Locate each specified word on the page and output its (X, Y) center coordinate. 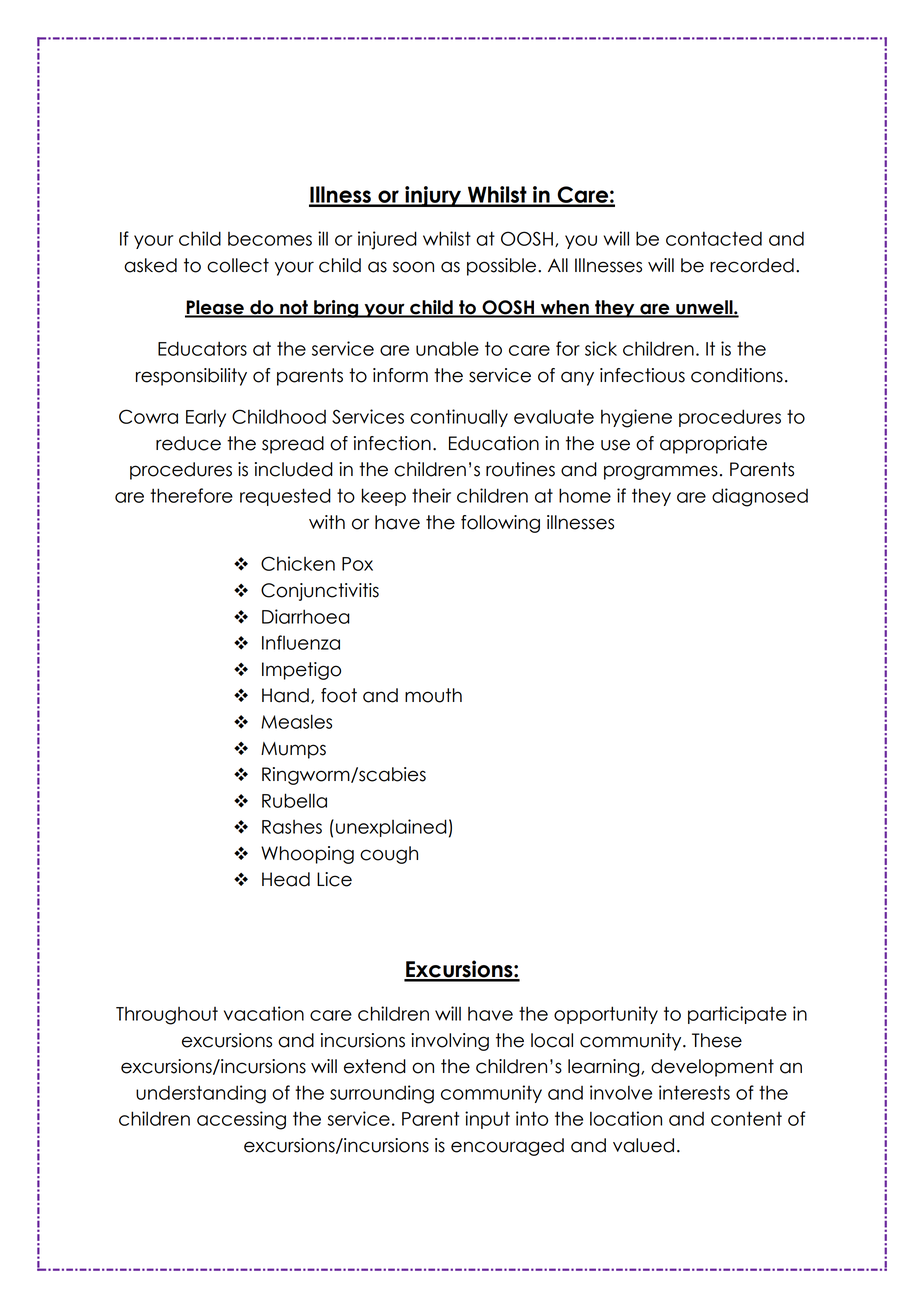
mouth (433, 695)
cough (389, 855)
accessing (241, 1120)
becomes (270, 239)
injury (433, 196)
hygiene (636, 418)
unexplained (391, 828)
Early (206, 418)
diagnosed (760, 497)
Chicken (298, 563)
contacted (714, 238)
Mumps (293, 750)
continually (459, 418)
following (500, 524)
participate (737, 1015)
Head (286, 879)
